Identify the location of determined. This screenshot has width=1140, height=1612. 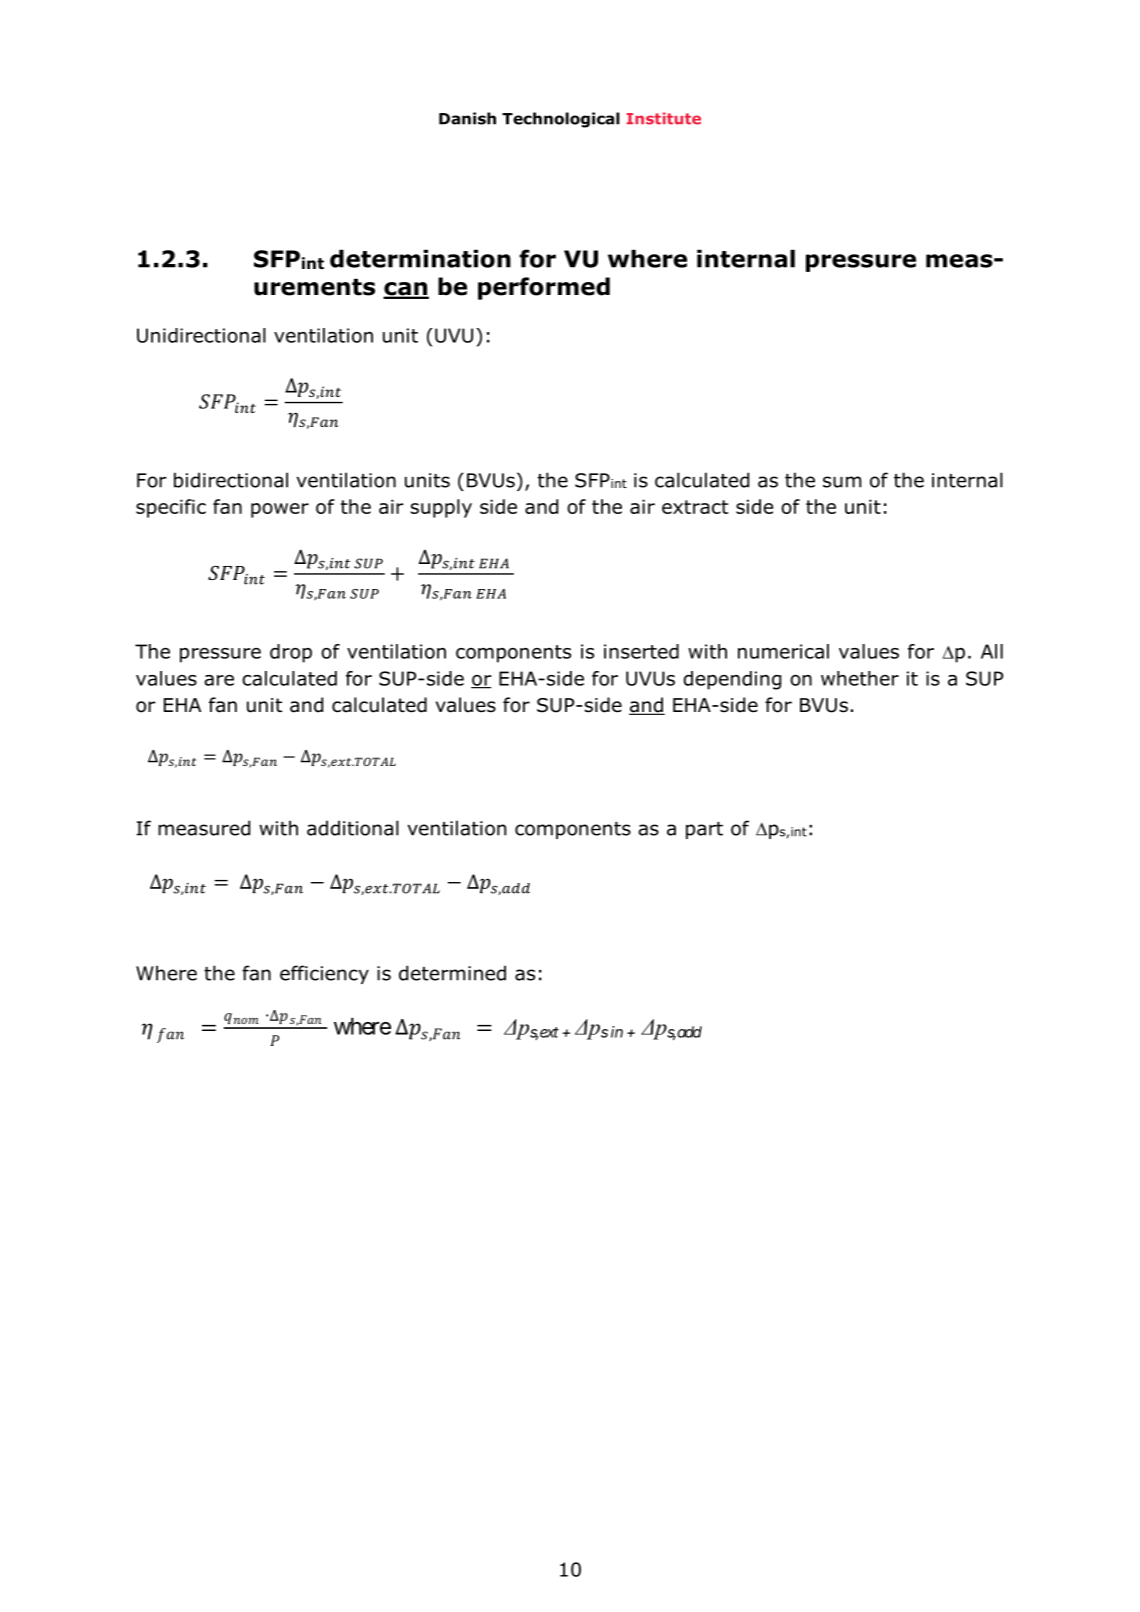
(452, 973).
